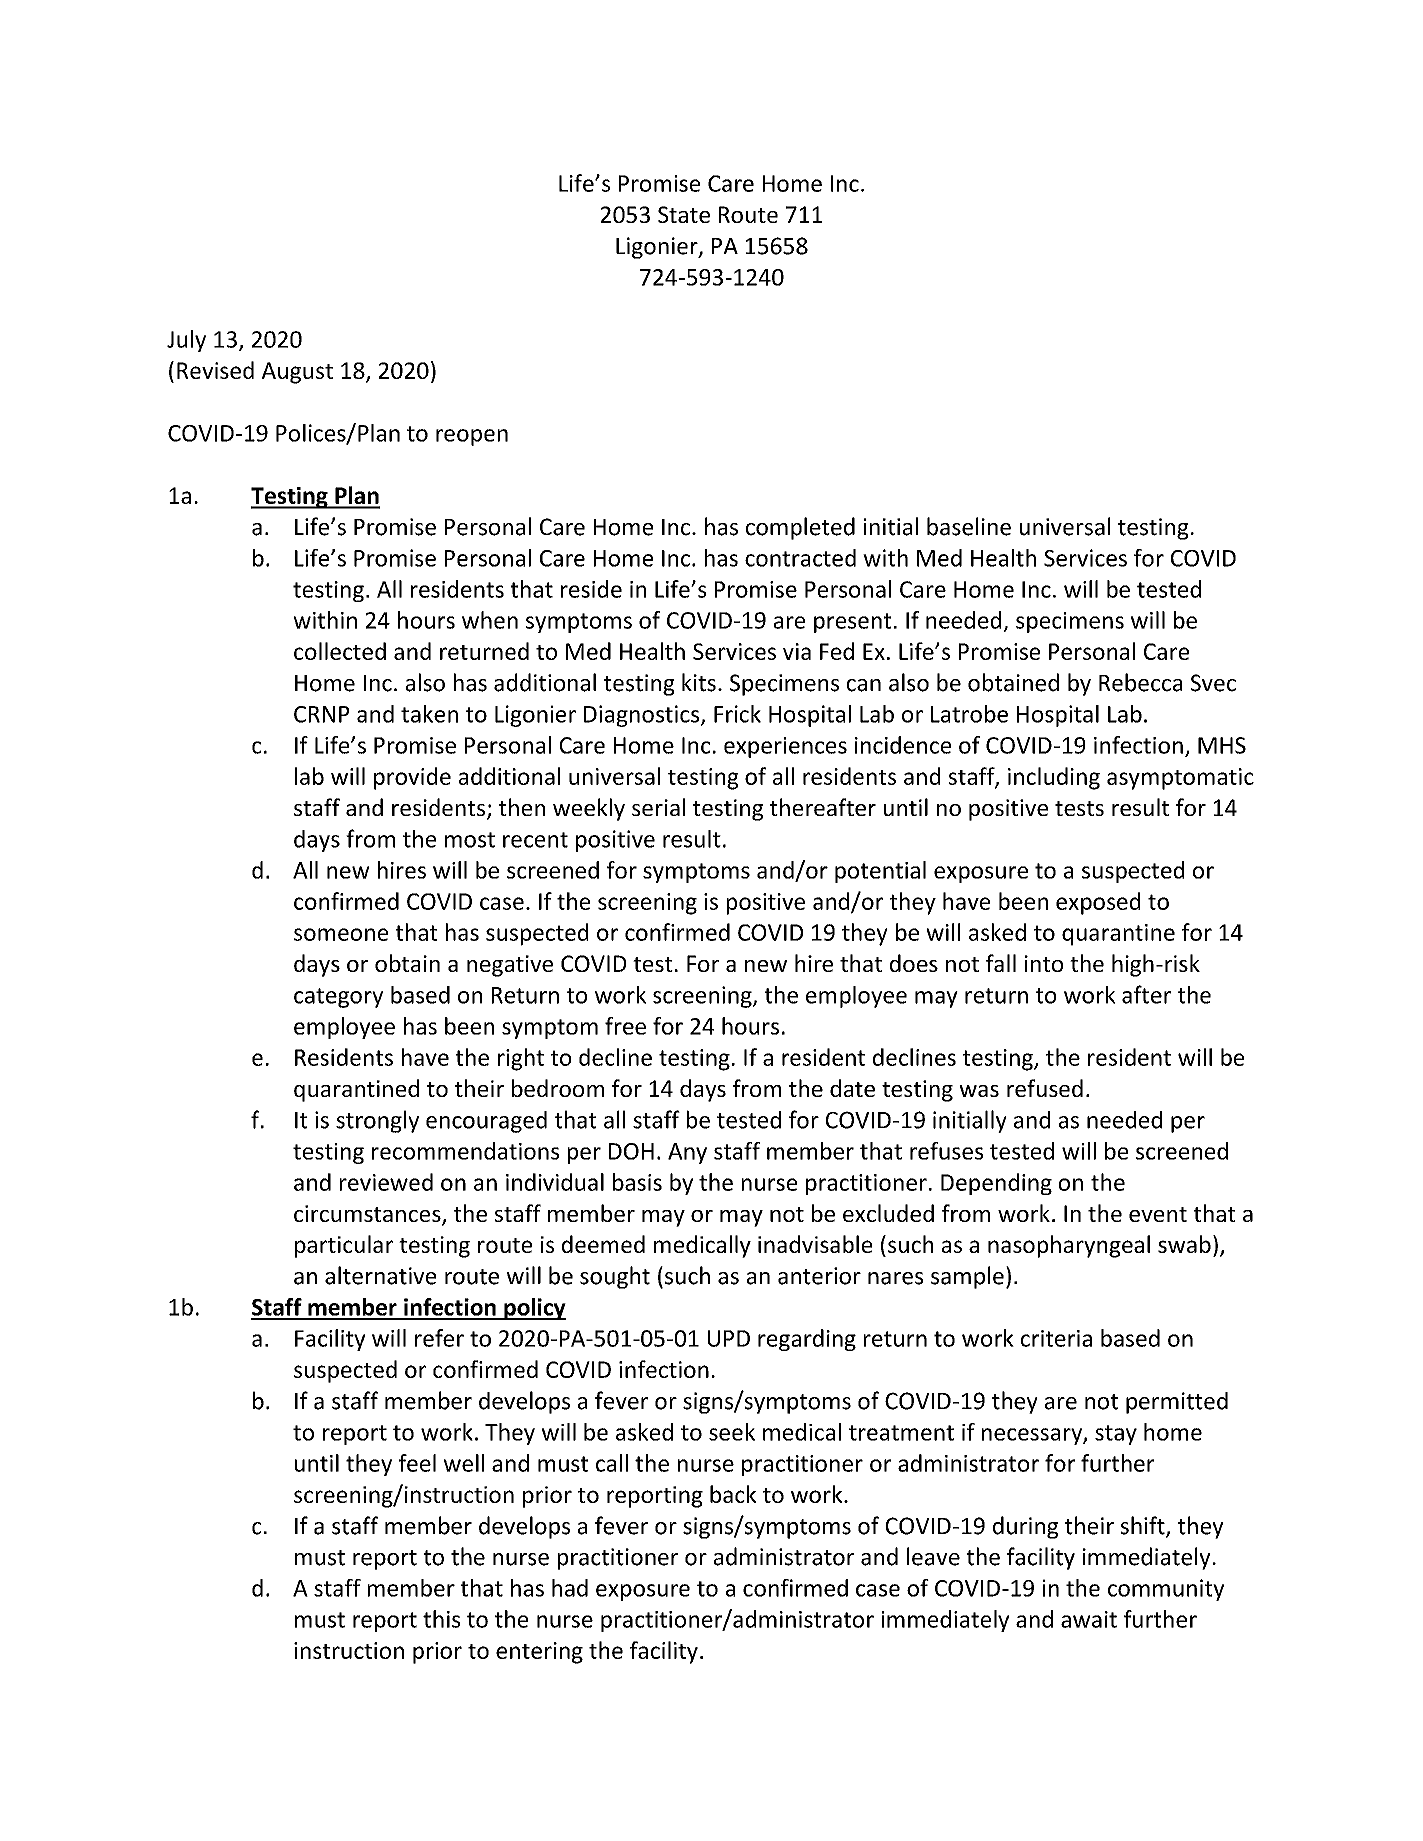 The height and width of the document is (1841, 1423). I want to click on Rebecca, so click(1140, 682).
